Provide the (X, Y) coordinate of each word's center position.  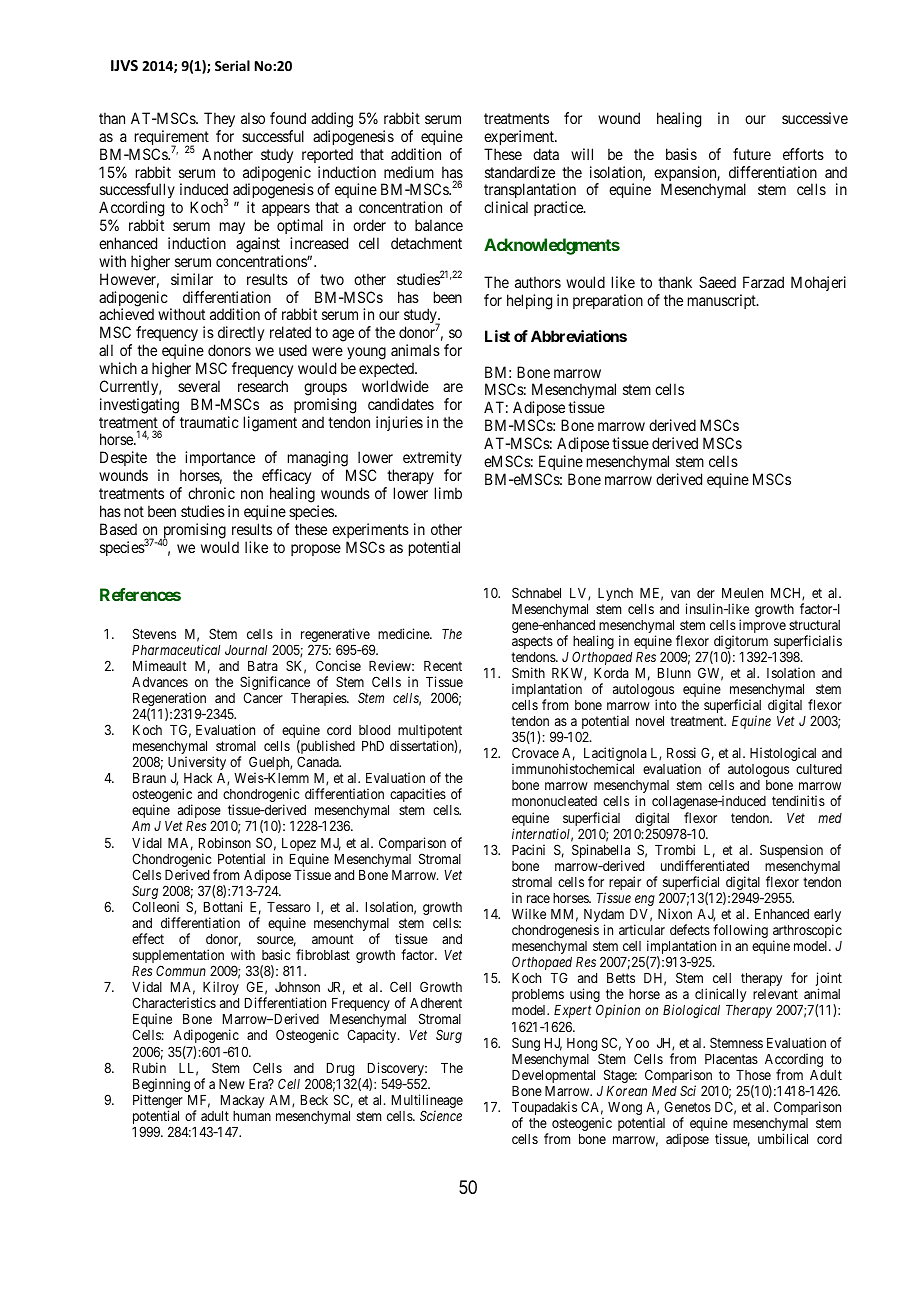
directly (241, 333)
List (497, 336)
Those (753, 1075)
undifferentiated (705, 865)
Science (441, 1115)
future (752, 154)
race (538, 899)
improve (762, 626)
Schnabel (536, 592)
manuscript (723, 301)
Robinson (225, 842)
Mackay (242, 1101)
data (546, 154)
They (219, 119)
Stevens (154, 633)
